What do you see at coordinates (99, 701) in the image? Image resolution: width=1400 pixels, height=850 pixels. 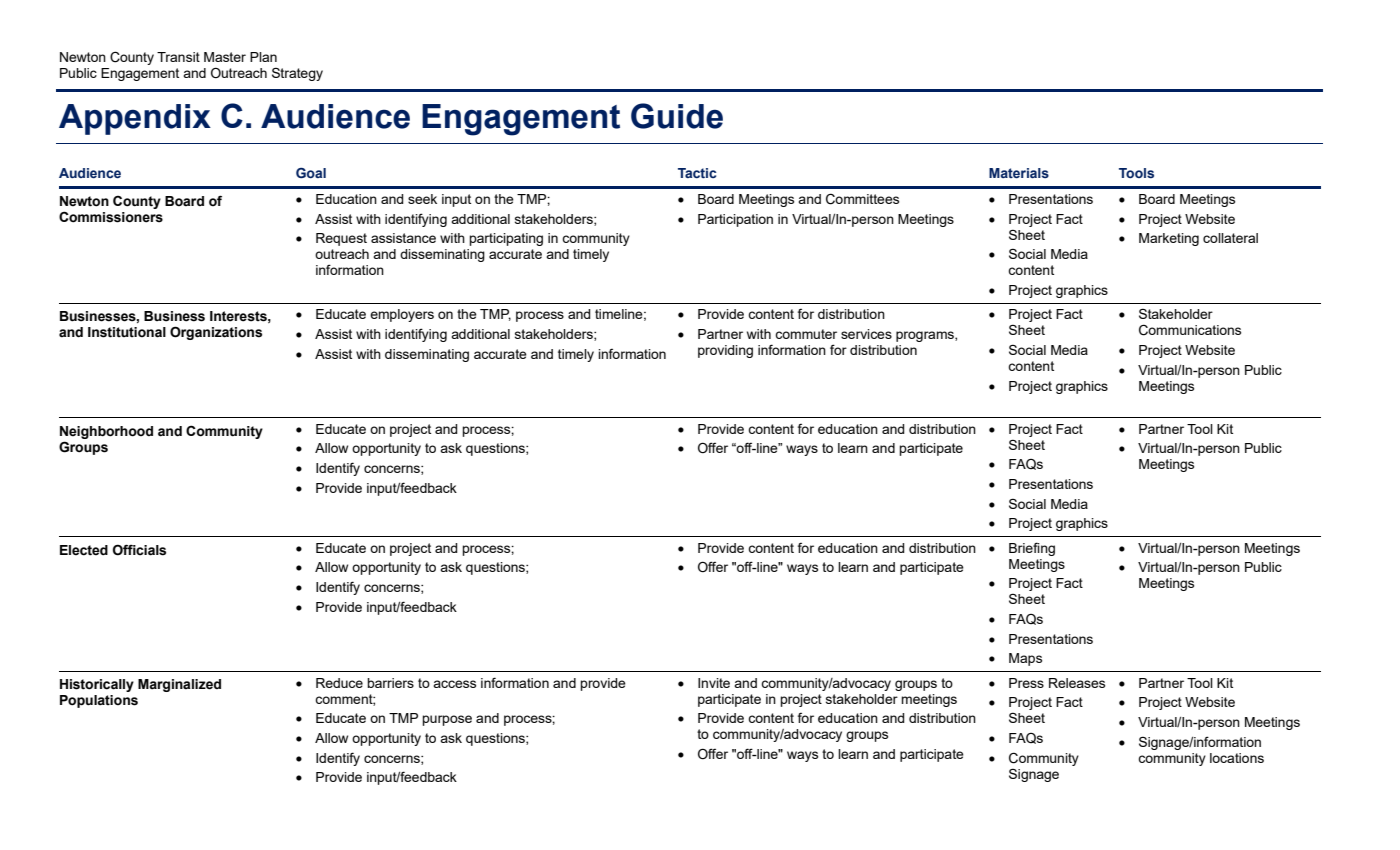 I see `Populations` at bounding box center [99, 701].
